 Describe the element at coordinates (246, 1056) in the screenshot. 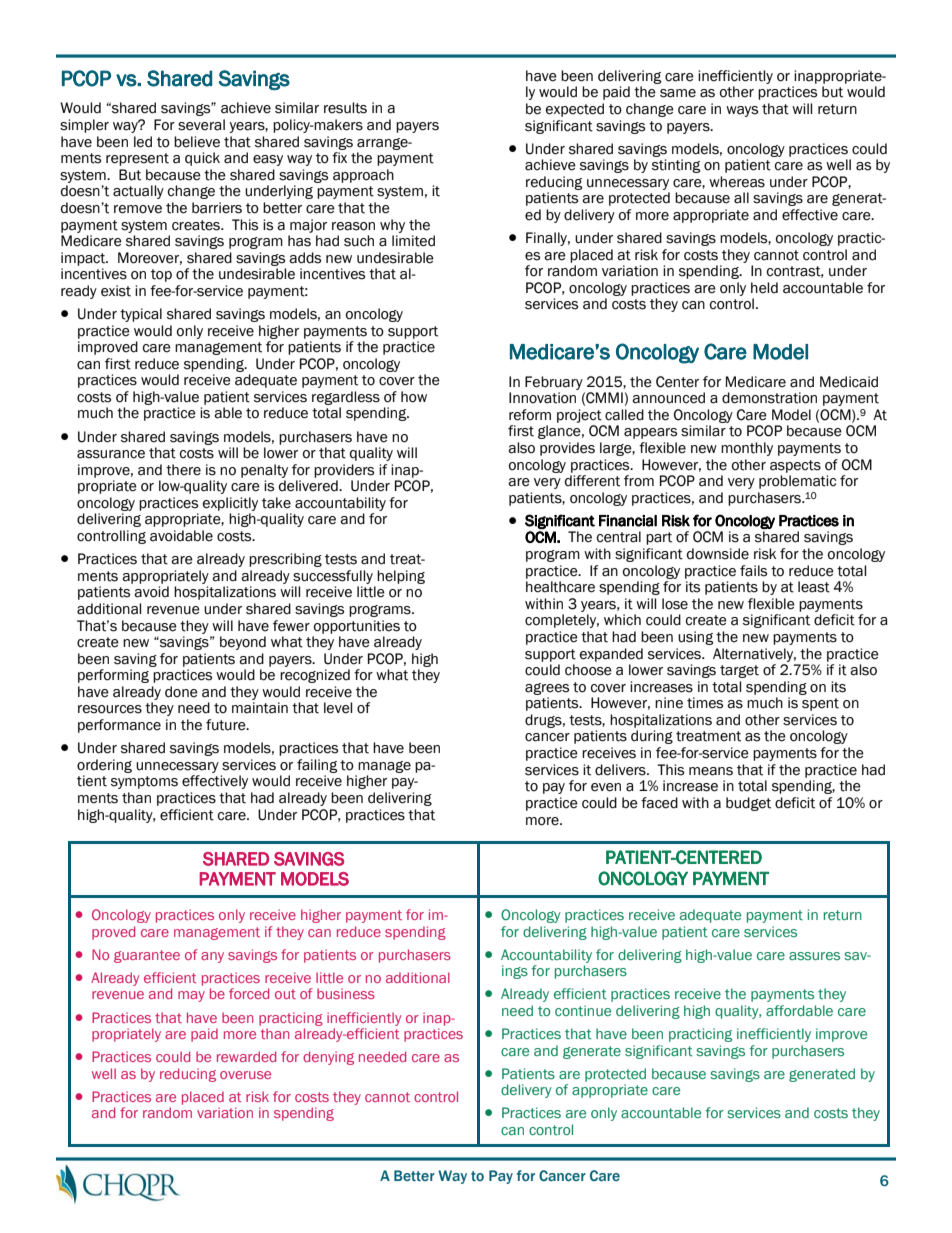

I see `rewarded` at that location.
